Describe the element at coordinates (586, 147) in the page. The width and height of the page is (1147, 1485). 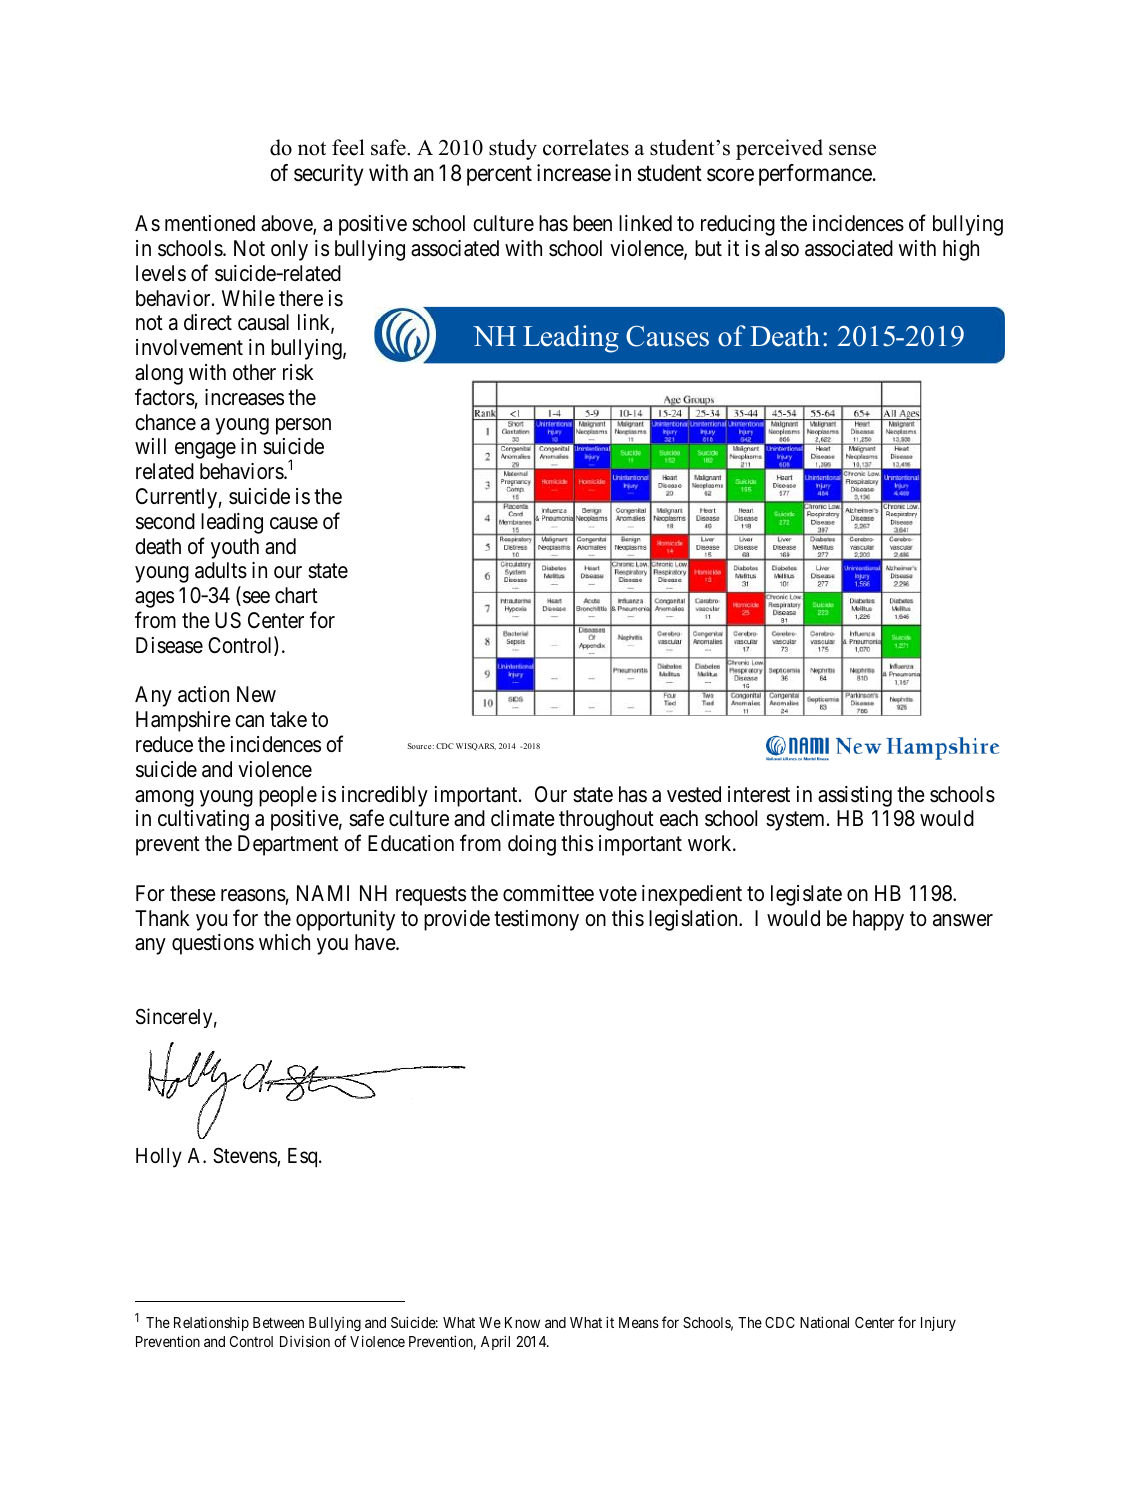
I see `correlates` at that location.
